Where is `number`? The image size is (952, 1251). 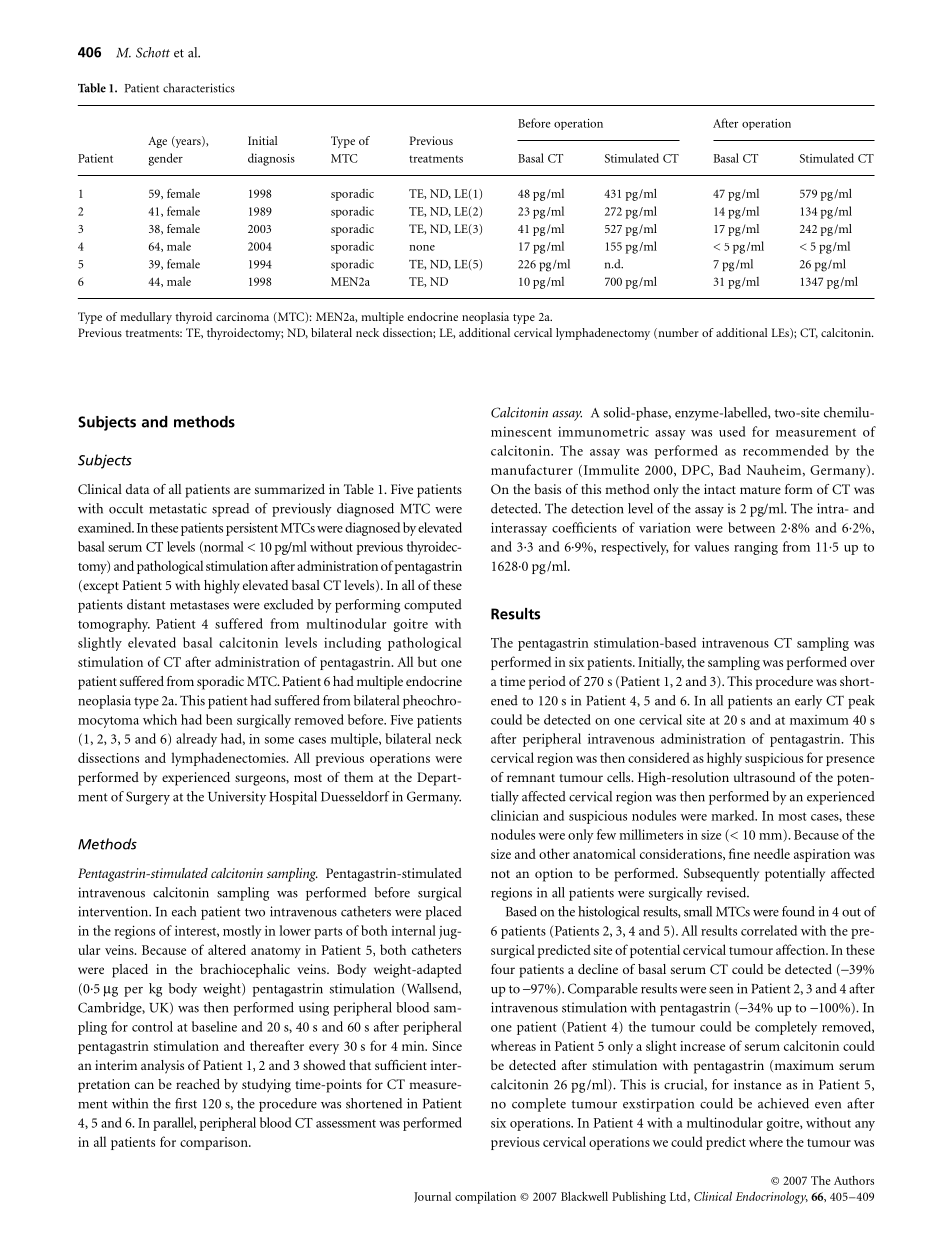 number is located at coordinates (677, 333).
